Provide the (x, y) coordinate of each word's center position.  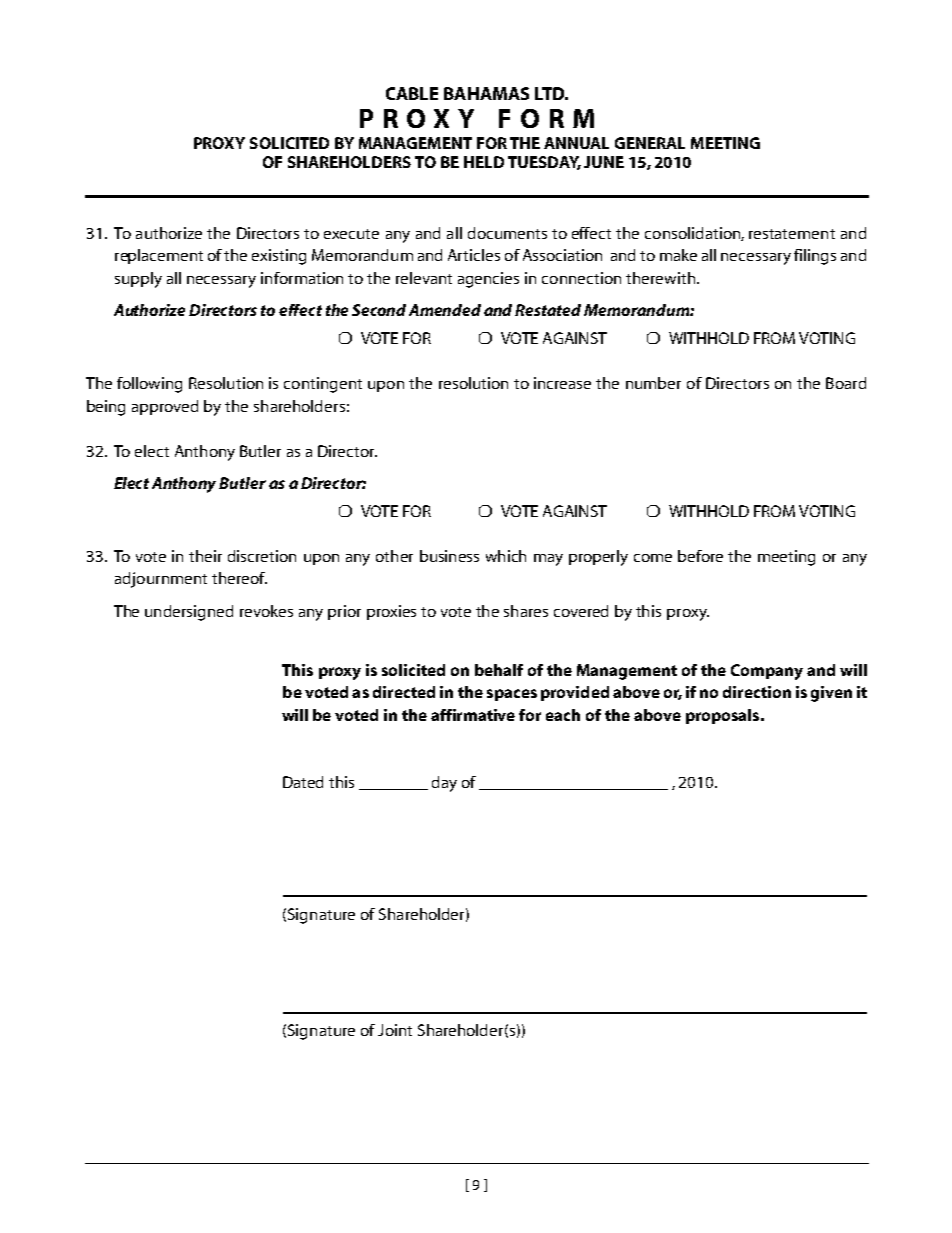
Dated (303, 782)
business (449, 556)
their (205, 556)
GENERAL (650, 143)
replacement (159, 256)
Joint (395, 1030)
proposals (724, 716)
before (700, 556)
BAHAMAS (486, 93)
